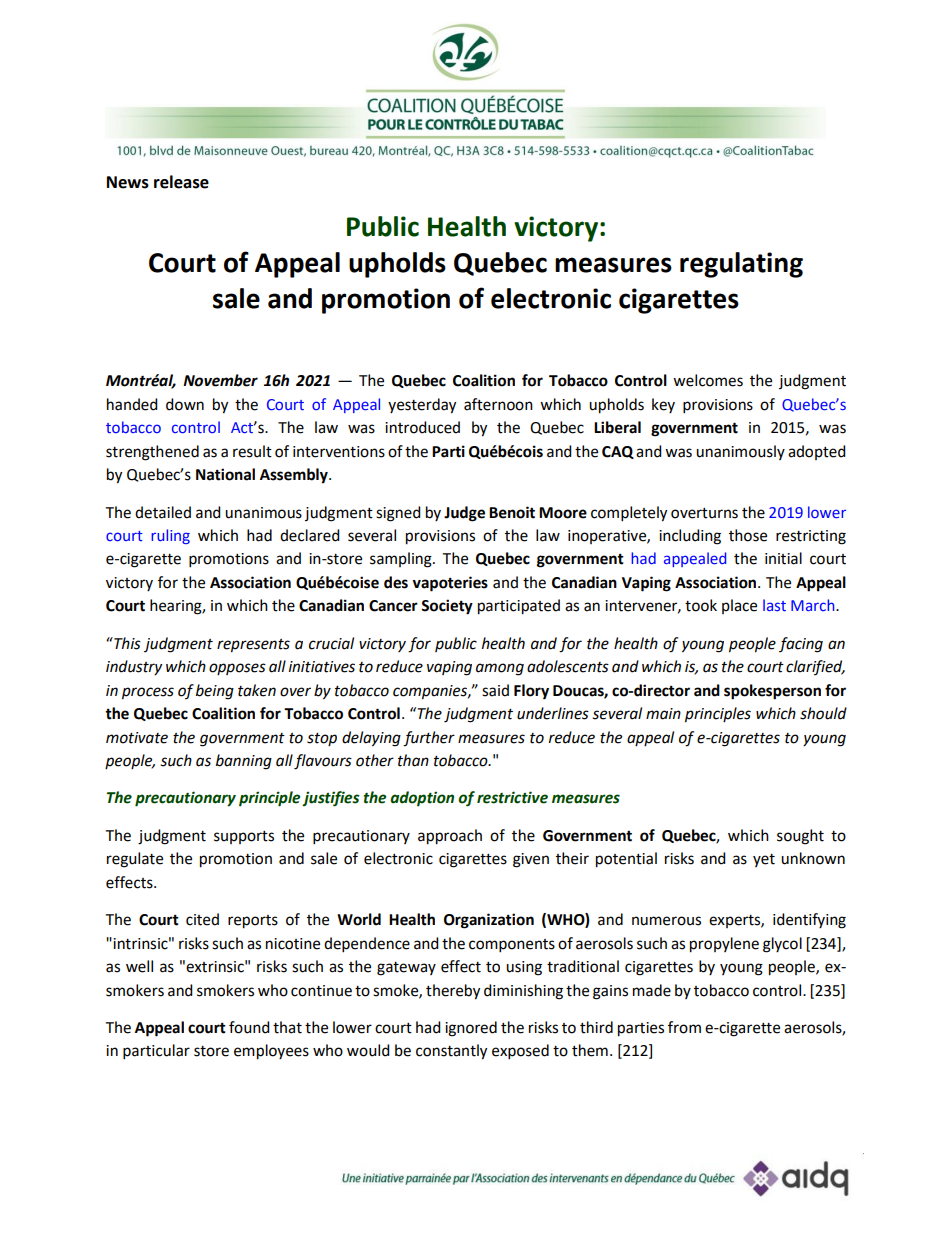 The height and width of the image is (1233, 952). What do you see at coordinates (663, 714) in the image?
I see `main` at bounding box center [663, 714].
